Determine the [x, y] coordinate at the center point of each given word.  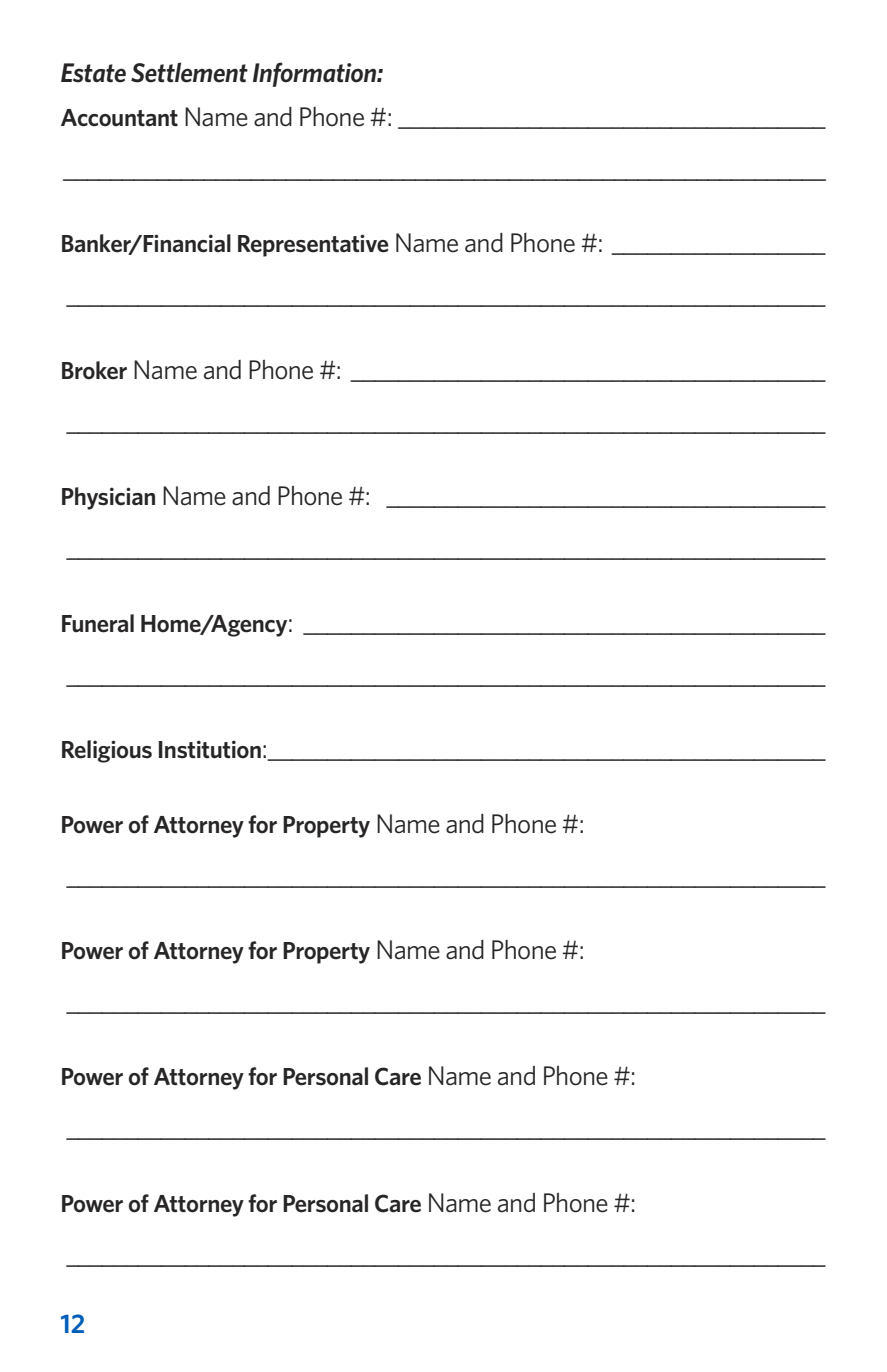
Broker [94, 370]
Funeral [98, 623]
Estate [93, 73]
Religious [107, 751]
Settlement [189, 72]
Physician [108, 498]
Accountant [119, 118]
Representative [313, 245]
